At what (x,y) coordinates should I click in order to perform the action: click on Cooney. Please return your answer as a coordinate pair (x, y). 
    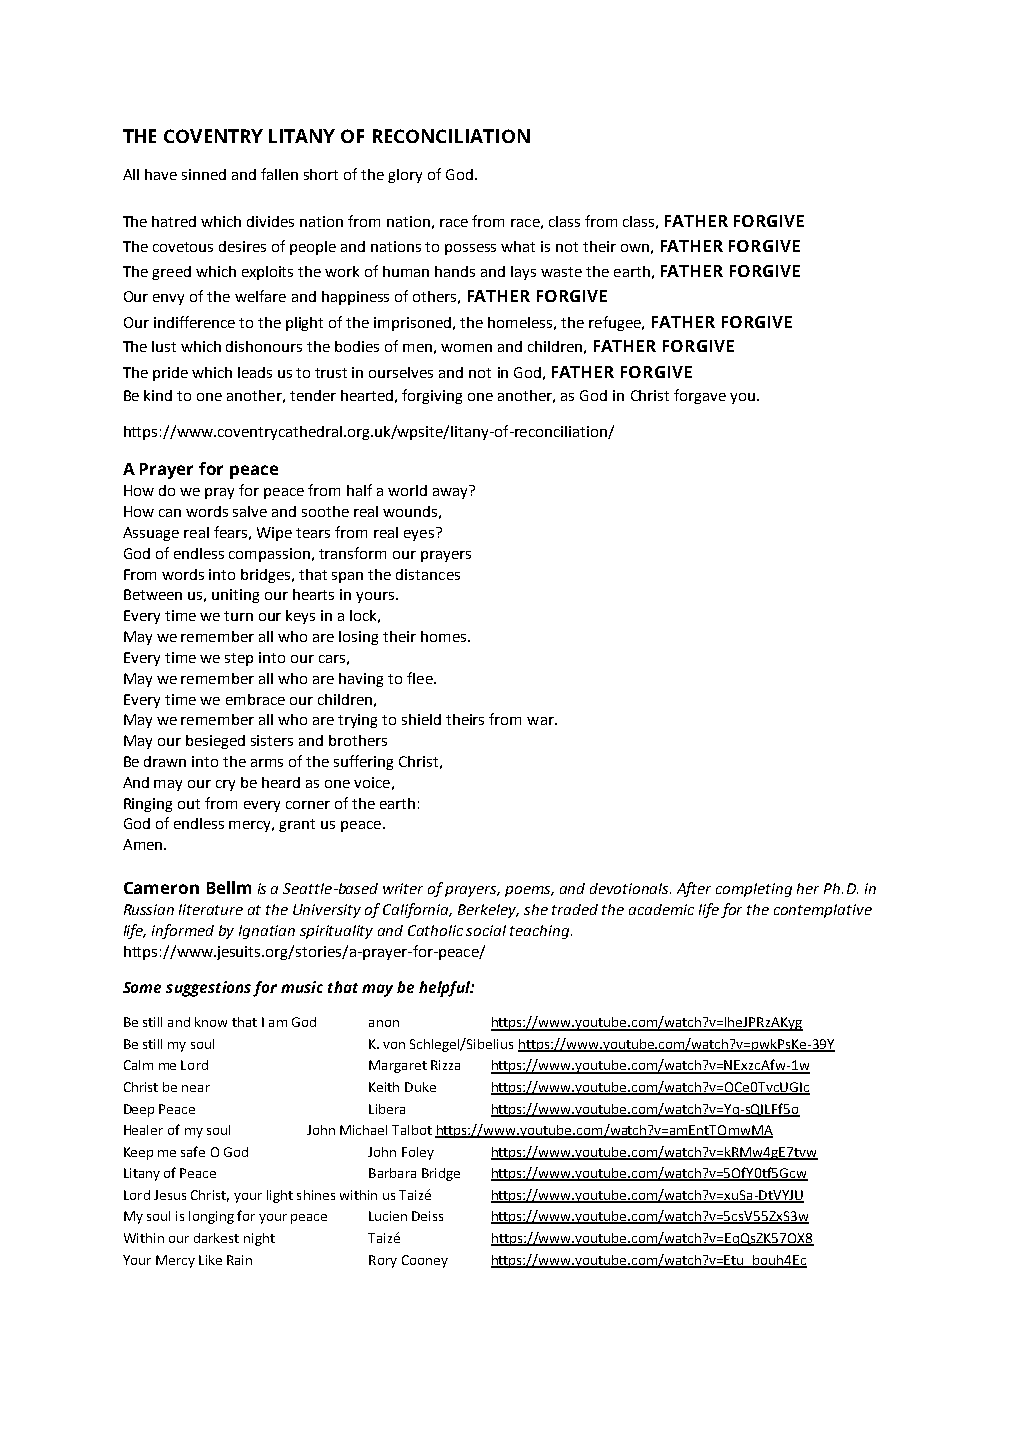
    Looking at the image, I should click on (425, 1261).
